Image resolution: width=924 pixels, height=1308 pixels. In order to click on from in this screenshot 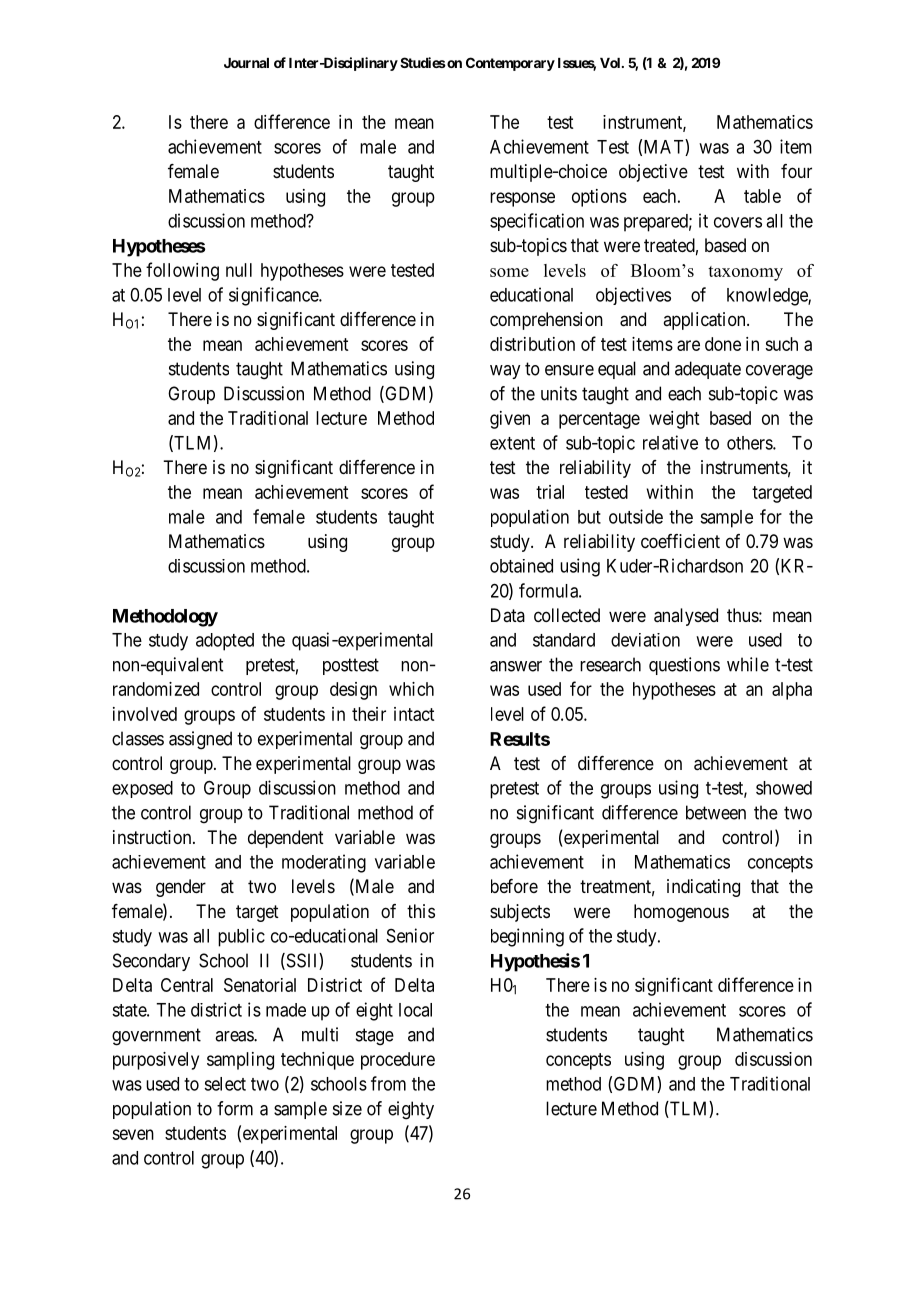, I will do `click(388, 1083)`.
